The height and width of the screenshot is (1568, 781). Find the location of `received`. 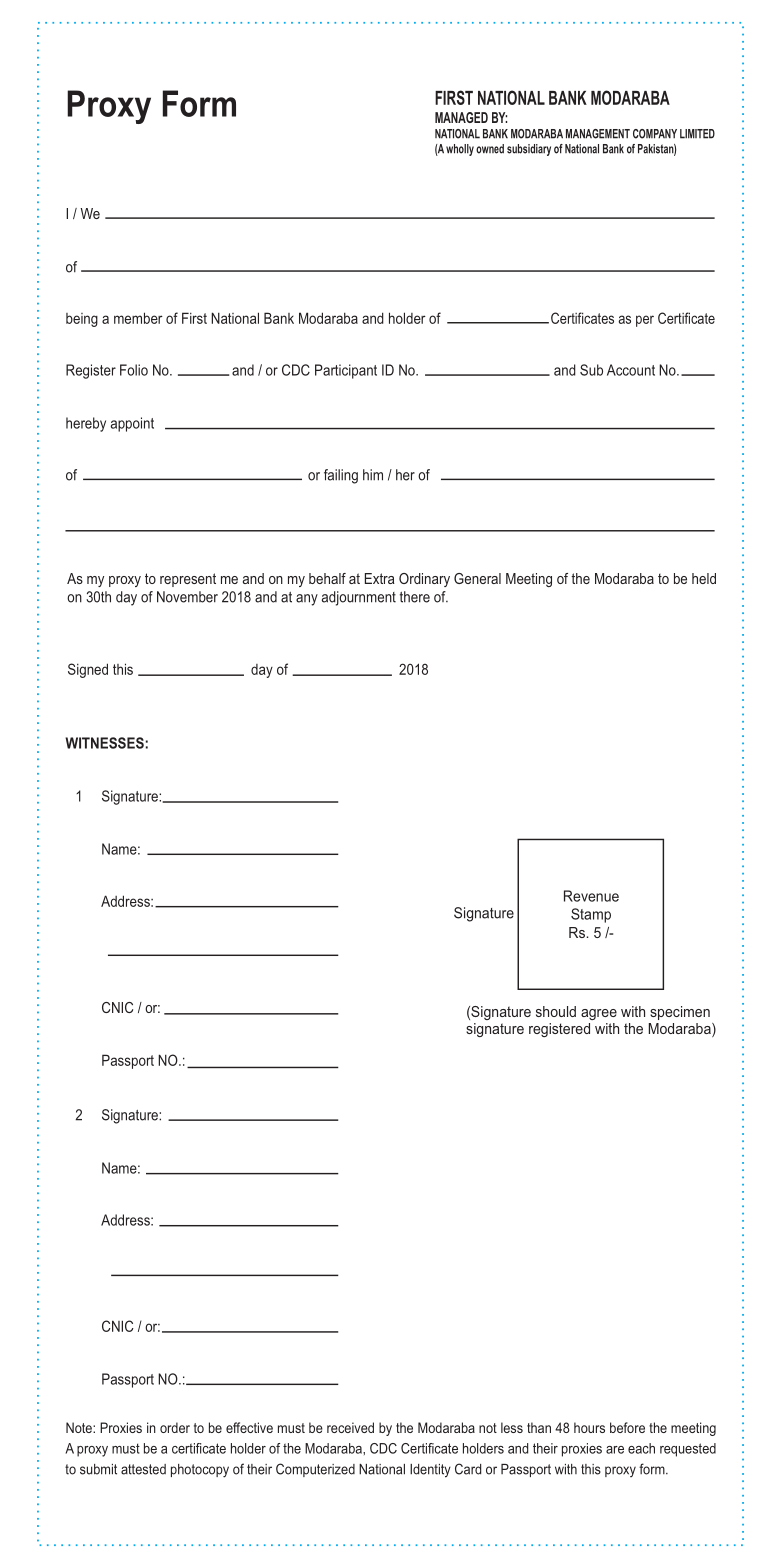

received is located at coordinates (350, 1427).
